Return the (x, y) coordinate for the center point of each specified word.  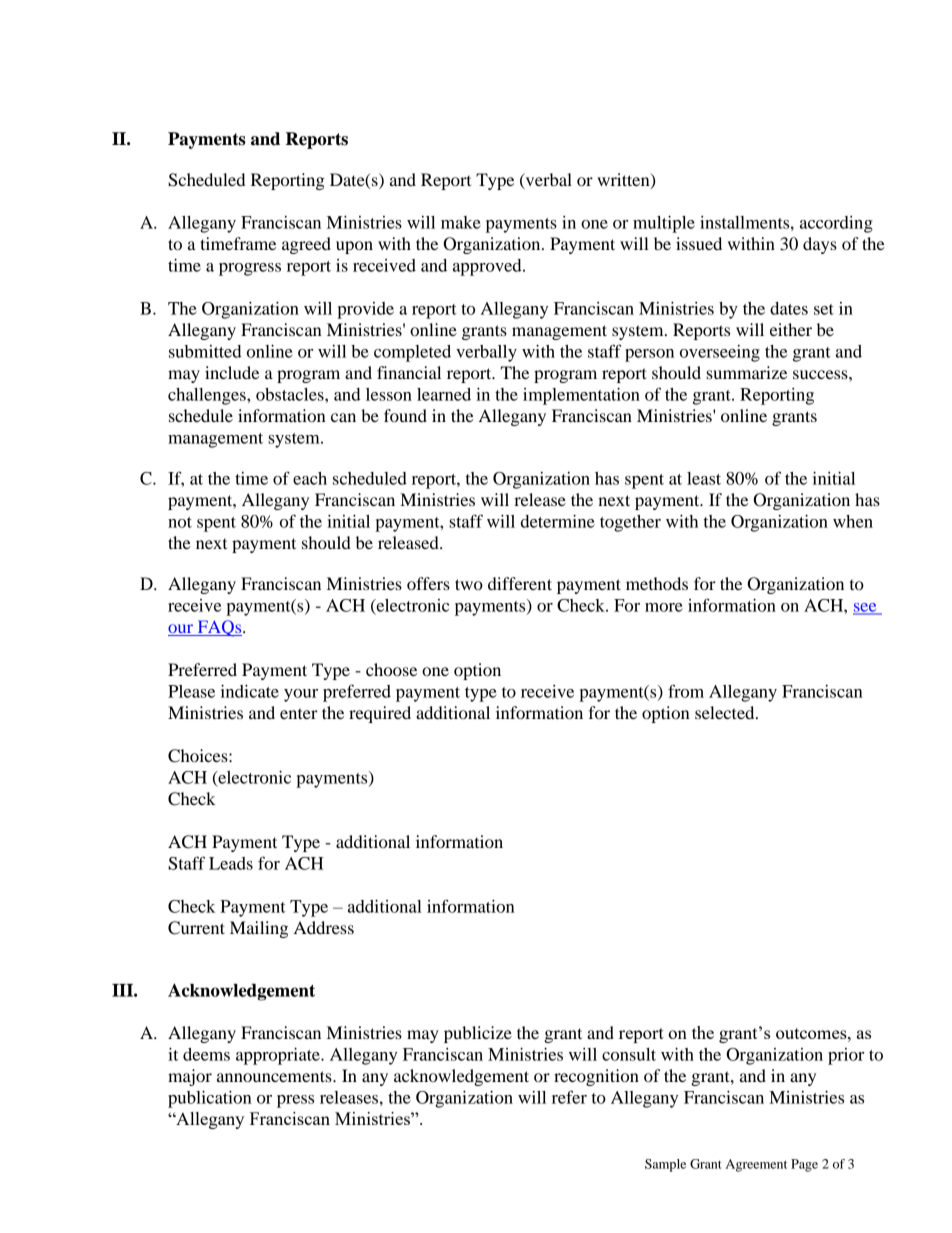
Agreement (756, 1165)
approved (488, 267)
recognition (596, 1077)
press (295, 1101)
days (820, 245)
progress (250, 269)
